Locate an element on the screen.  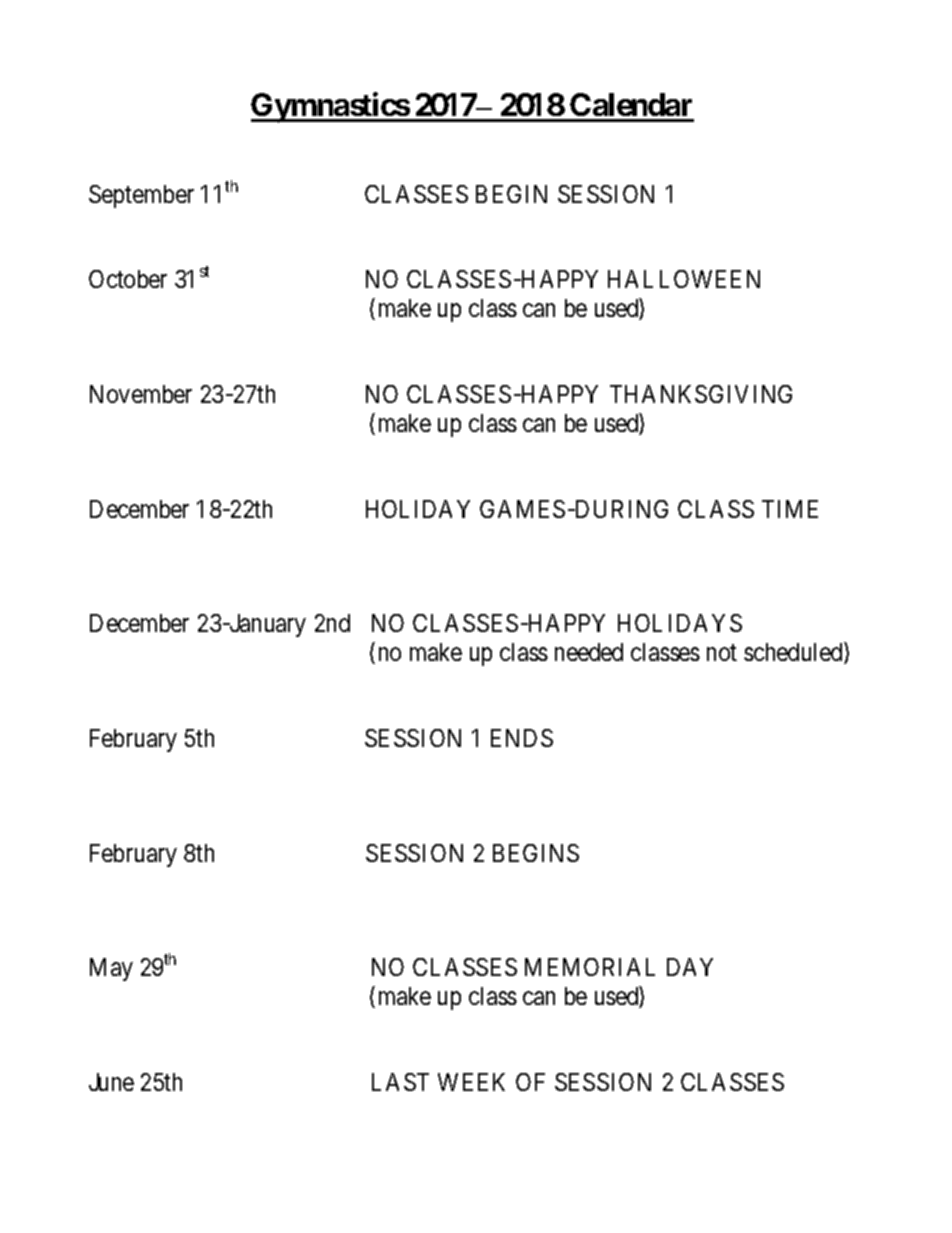
HALLOWEEN is located at coordinates (684, 279).
